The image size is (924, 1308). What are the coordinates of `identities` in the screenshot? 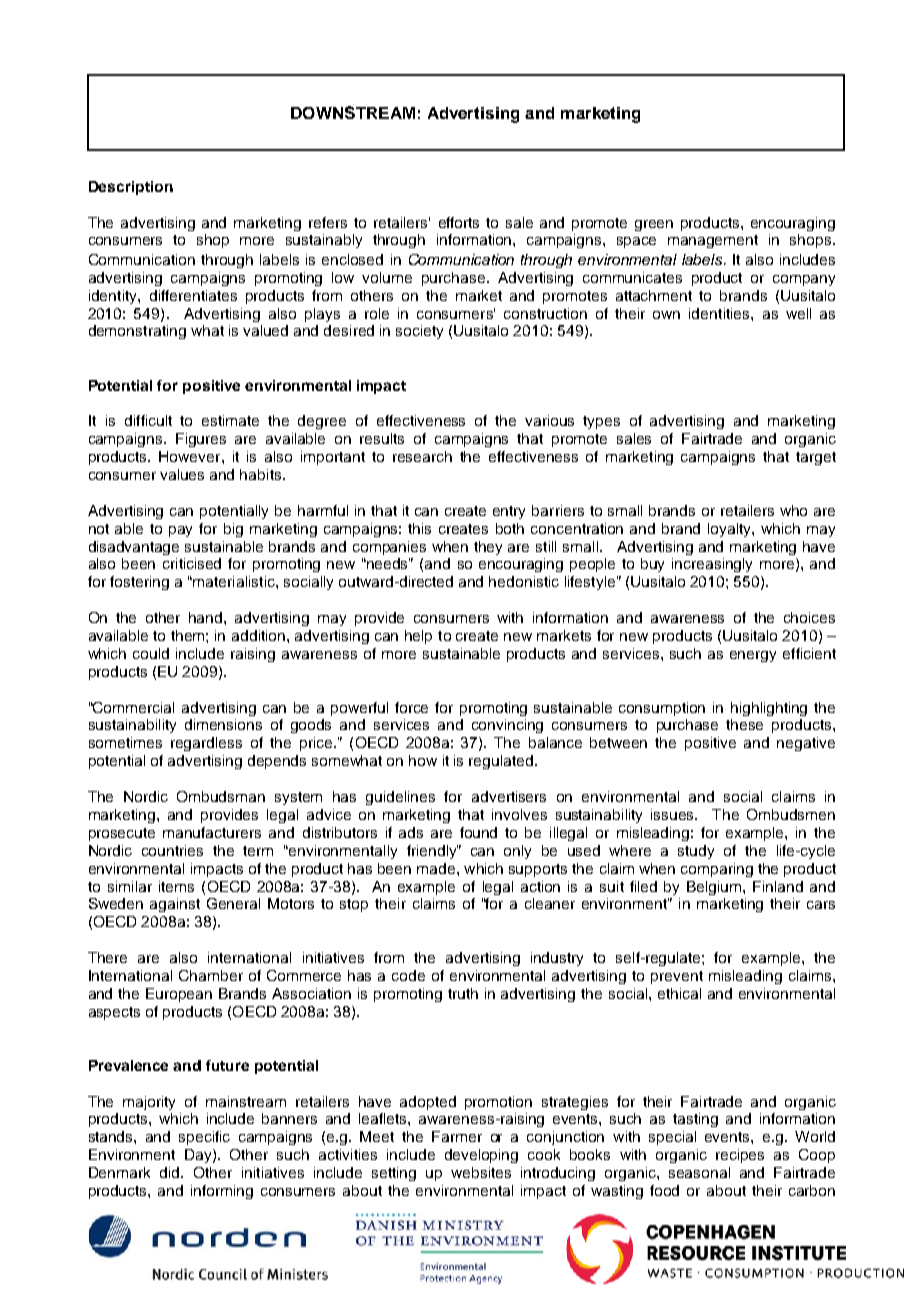 It's located at (720, 313).
